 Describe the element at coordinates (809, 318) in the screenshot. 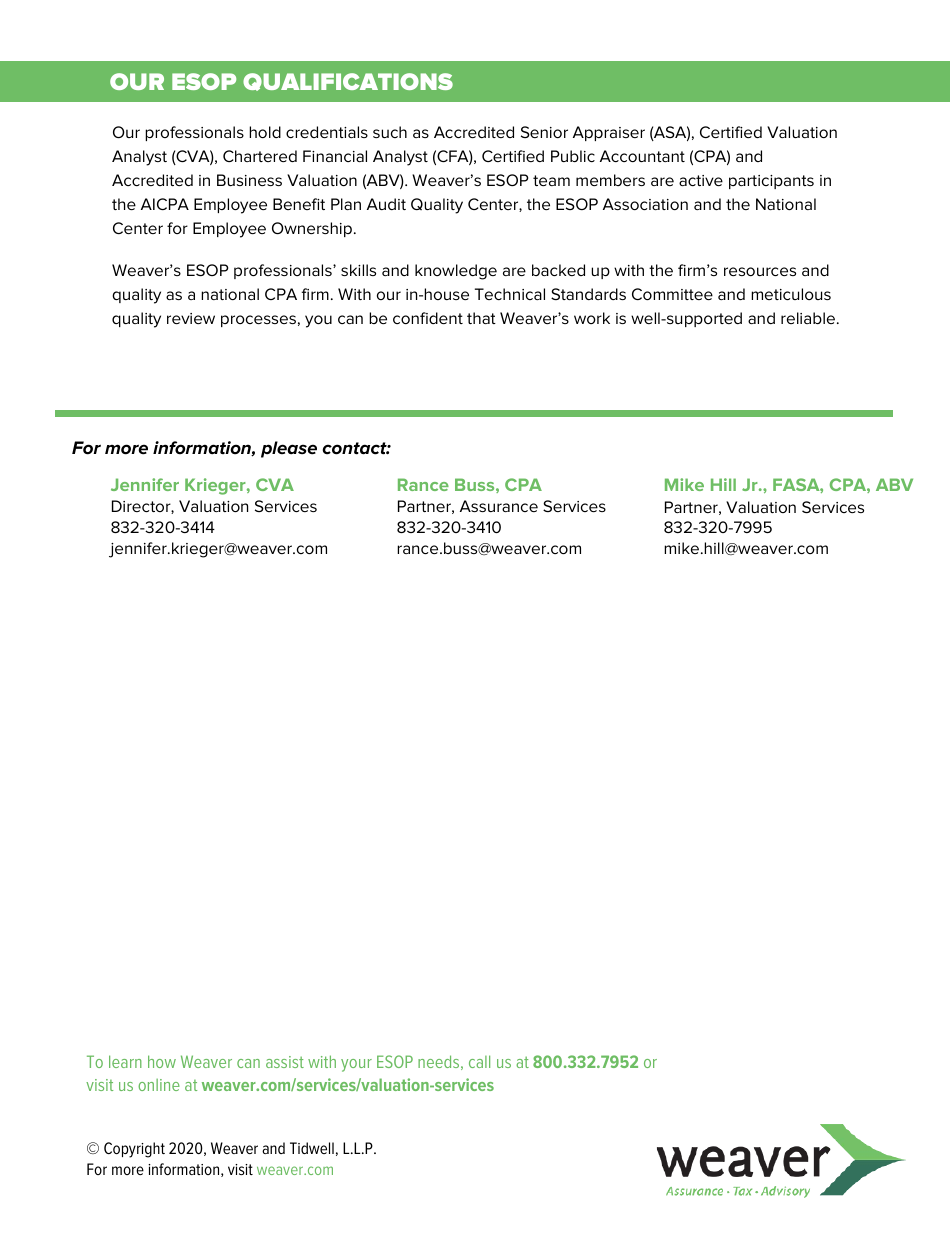

I see `reliable` at that location.
